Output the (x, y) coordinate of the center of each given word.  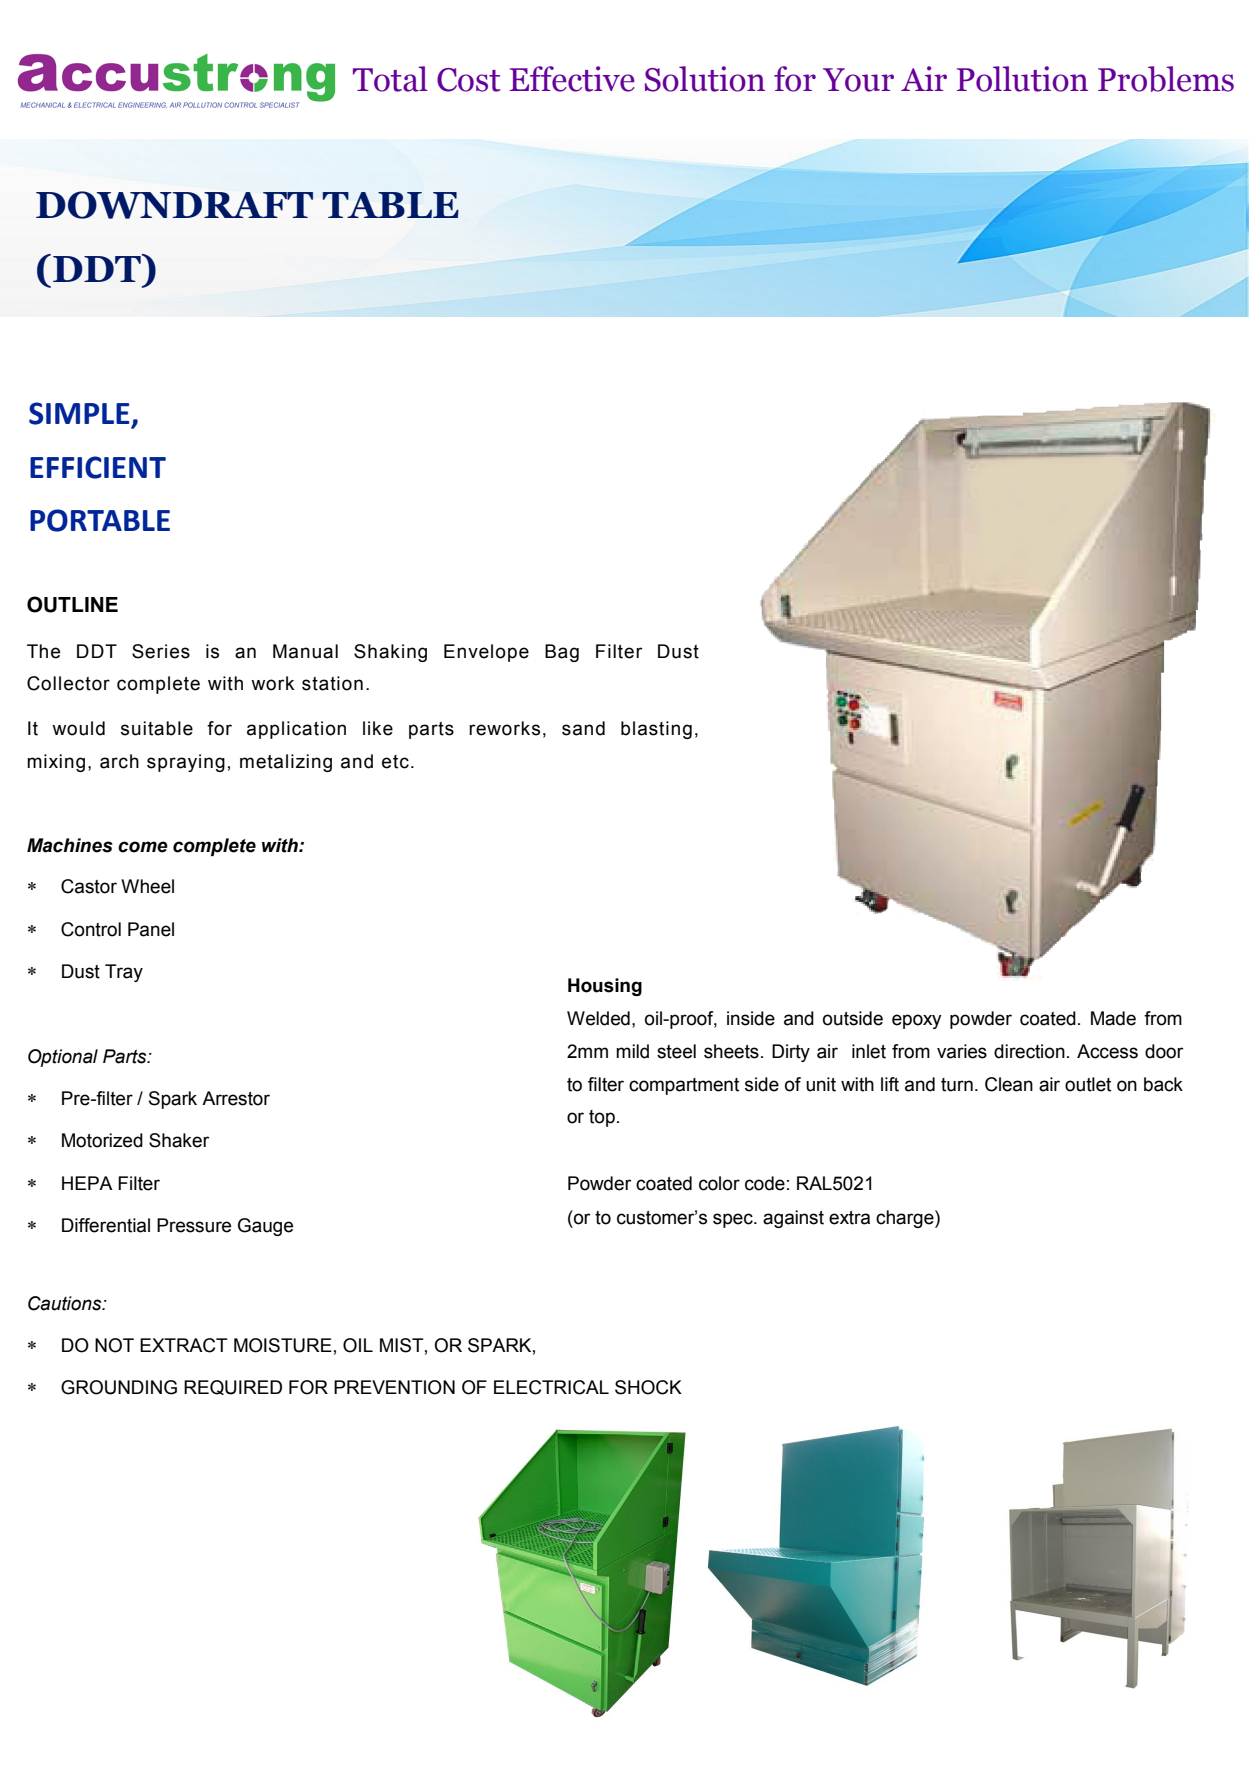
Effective (572, 79)
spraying (186, 763)
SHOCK (648, 1387)
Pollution (1022, 79)
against (793, 1219)
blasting (656, 730)
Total (390, 79)
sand (583, 728)
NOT (114, 1345)
